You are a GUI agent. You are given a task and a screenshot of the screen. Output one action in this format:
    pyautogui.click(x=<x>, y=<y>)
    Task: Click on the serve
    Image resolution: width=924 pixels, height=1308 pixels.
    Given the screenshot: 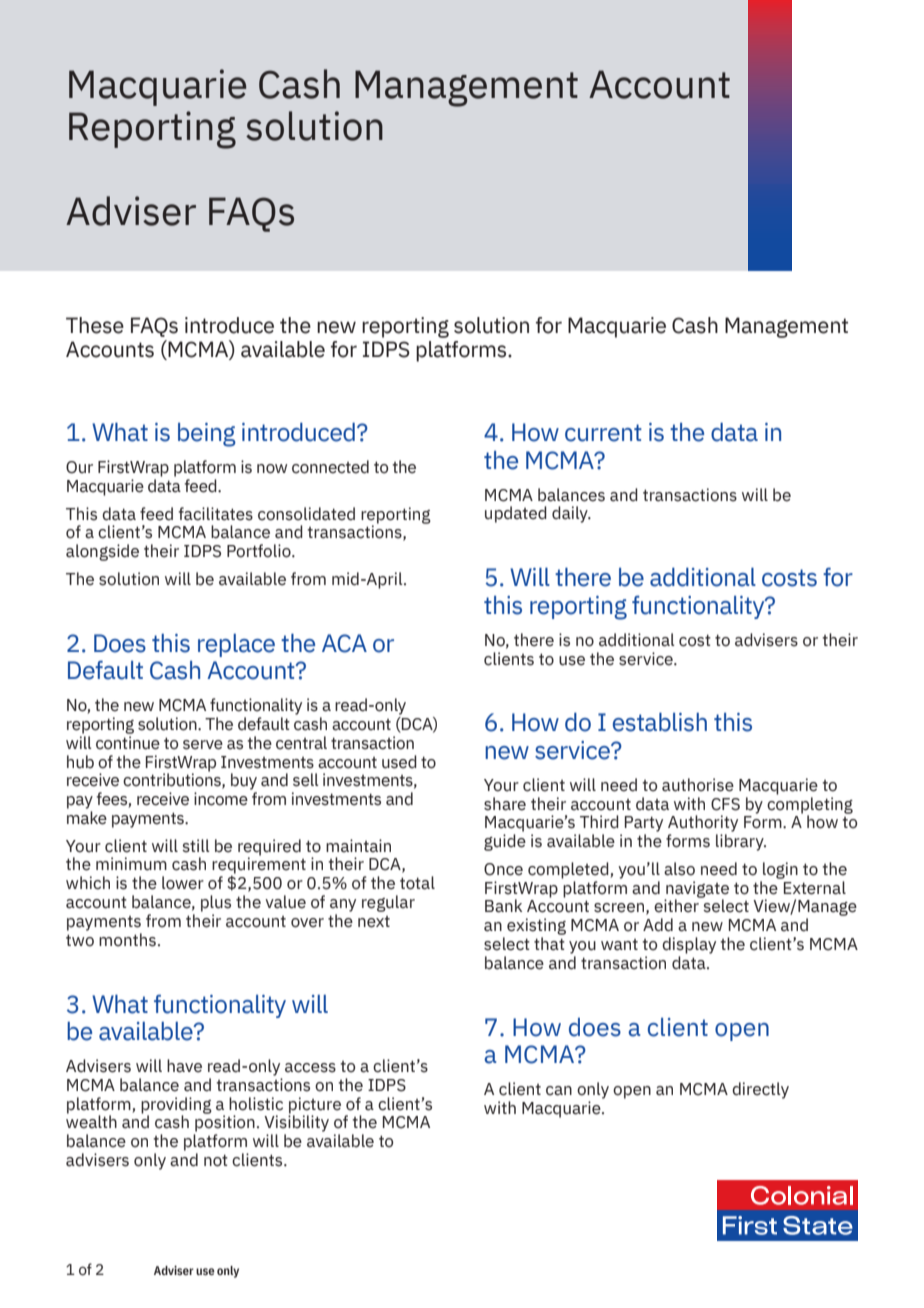 What is the action you would take?
    pyautogui.click(x=203, y=745)
